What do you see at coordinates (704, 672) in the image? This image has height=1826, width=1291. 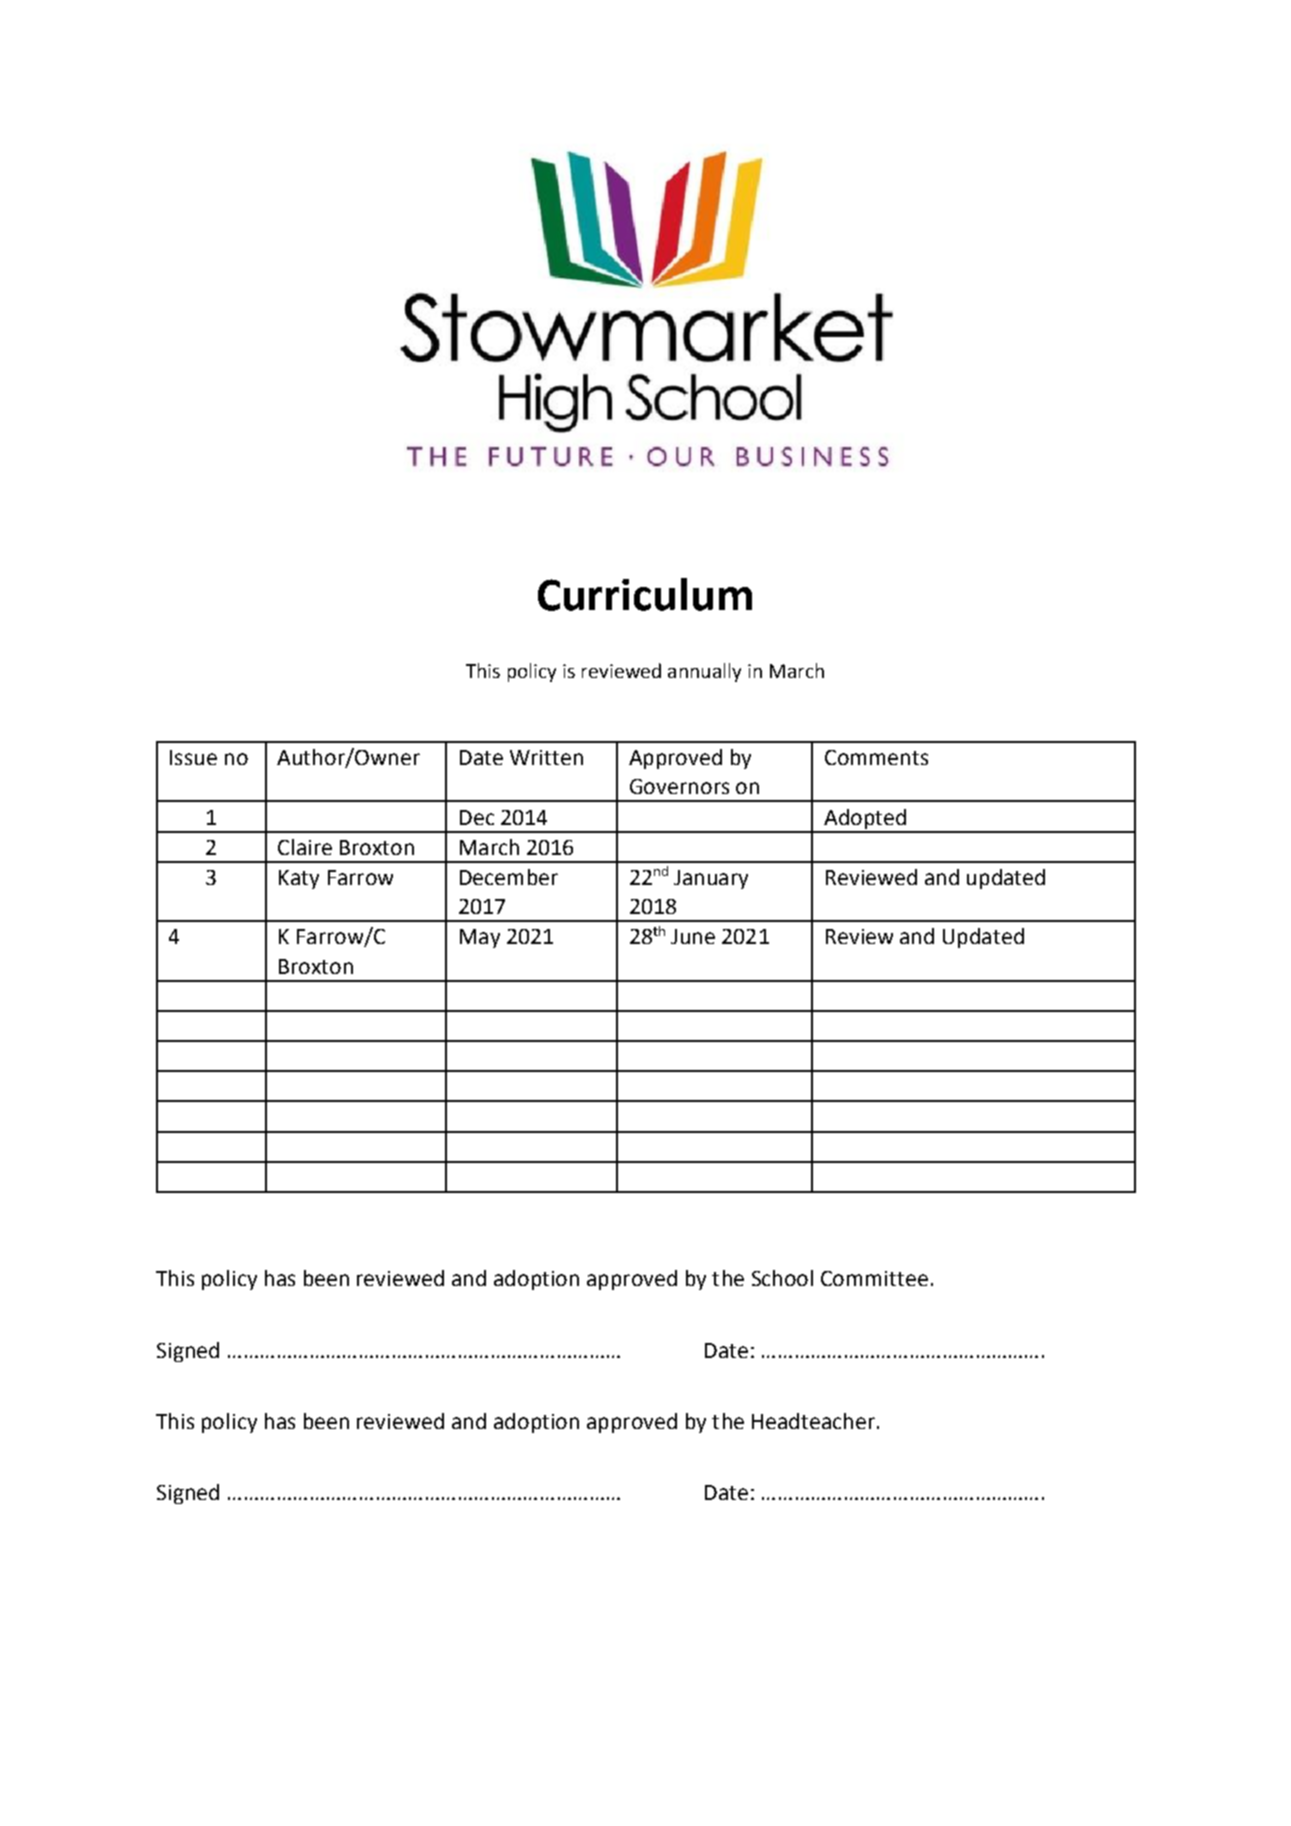 I see `annually` at bounding box center [704, 672].
